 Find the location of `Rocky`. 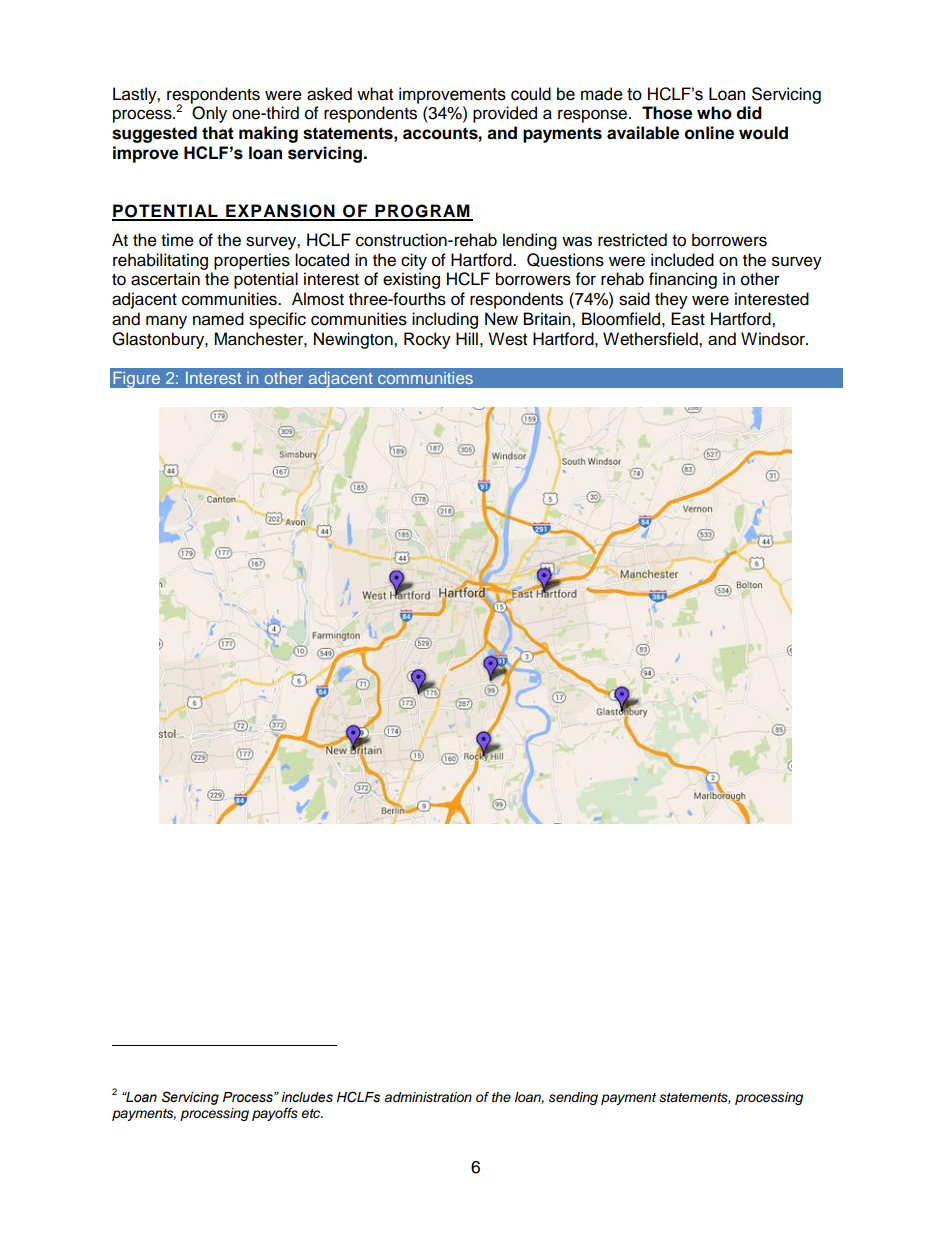

Rocky is located at coordinates (427, 340).
